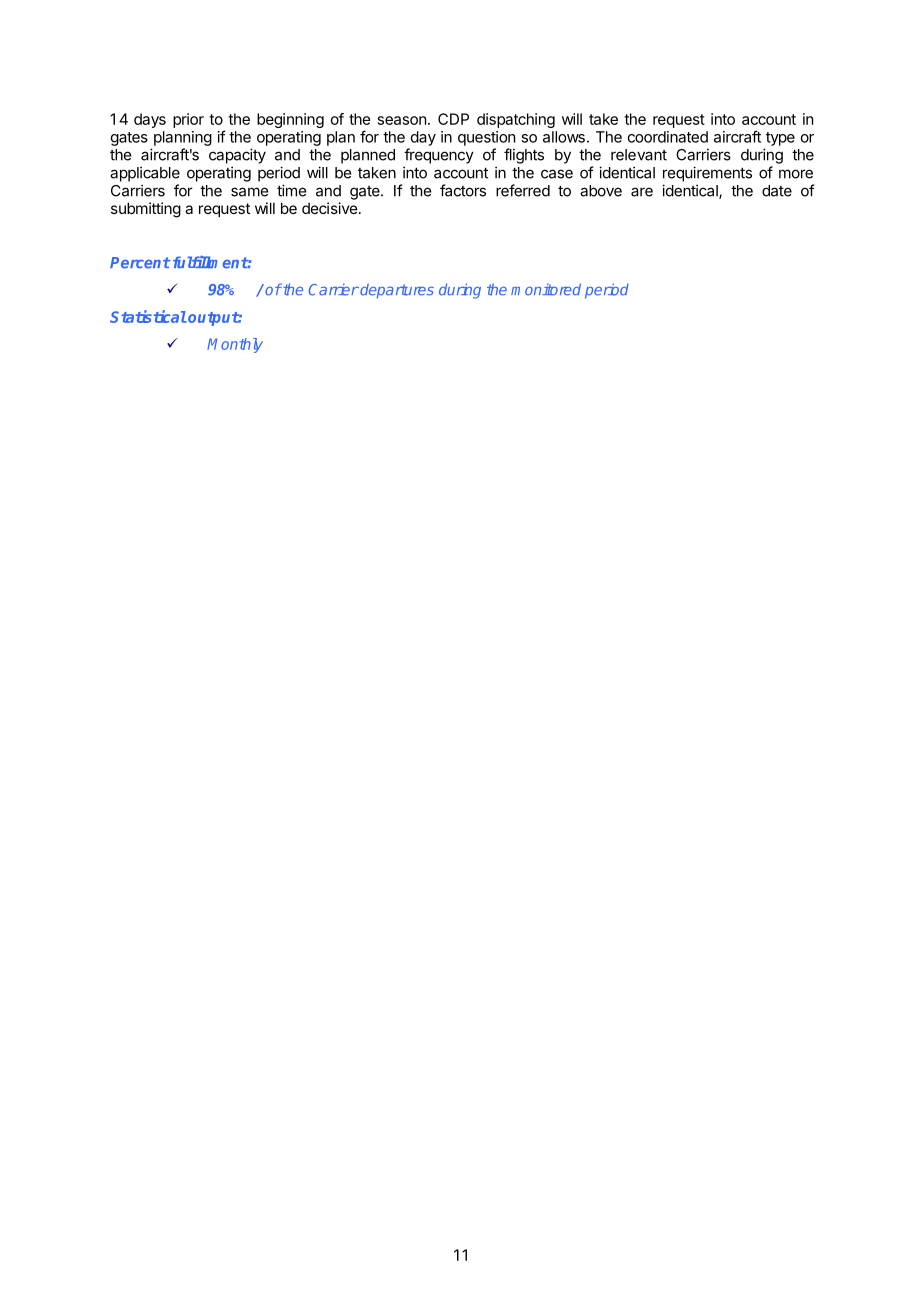  I want to click on prior, so click(188, 120).
